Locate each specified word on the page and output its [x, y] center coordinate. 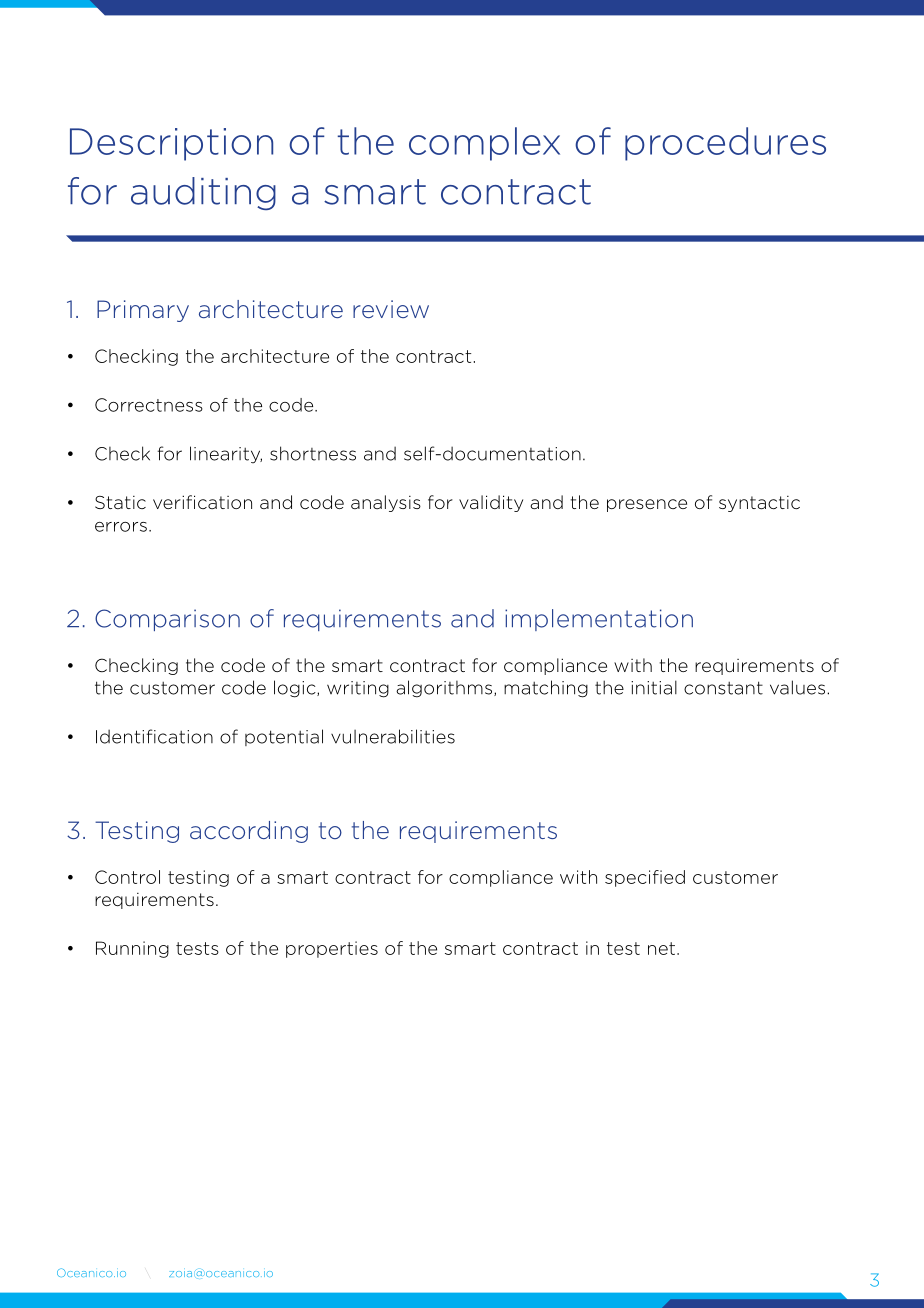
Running [132, 949]
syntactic [759, 504]
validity [491, 503]
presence [647, 505]
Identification [154, 736]
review [391, 309]
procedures [725, 144]
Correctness [149, 405]
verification [202, 502]
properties [332, 949]
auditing [203, 193]
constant [723, 688]
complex [484, 144]
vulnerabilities [393, 736]
